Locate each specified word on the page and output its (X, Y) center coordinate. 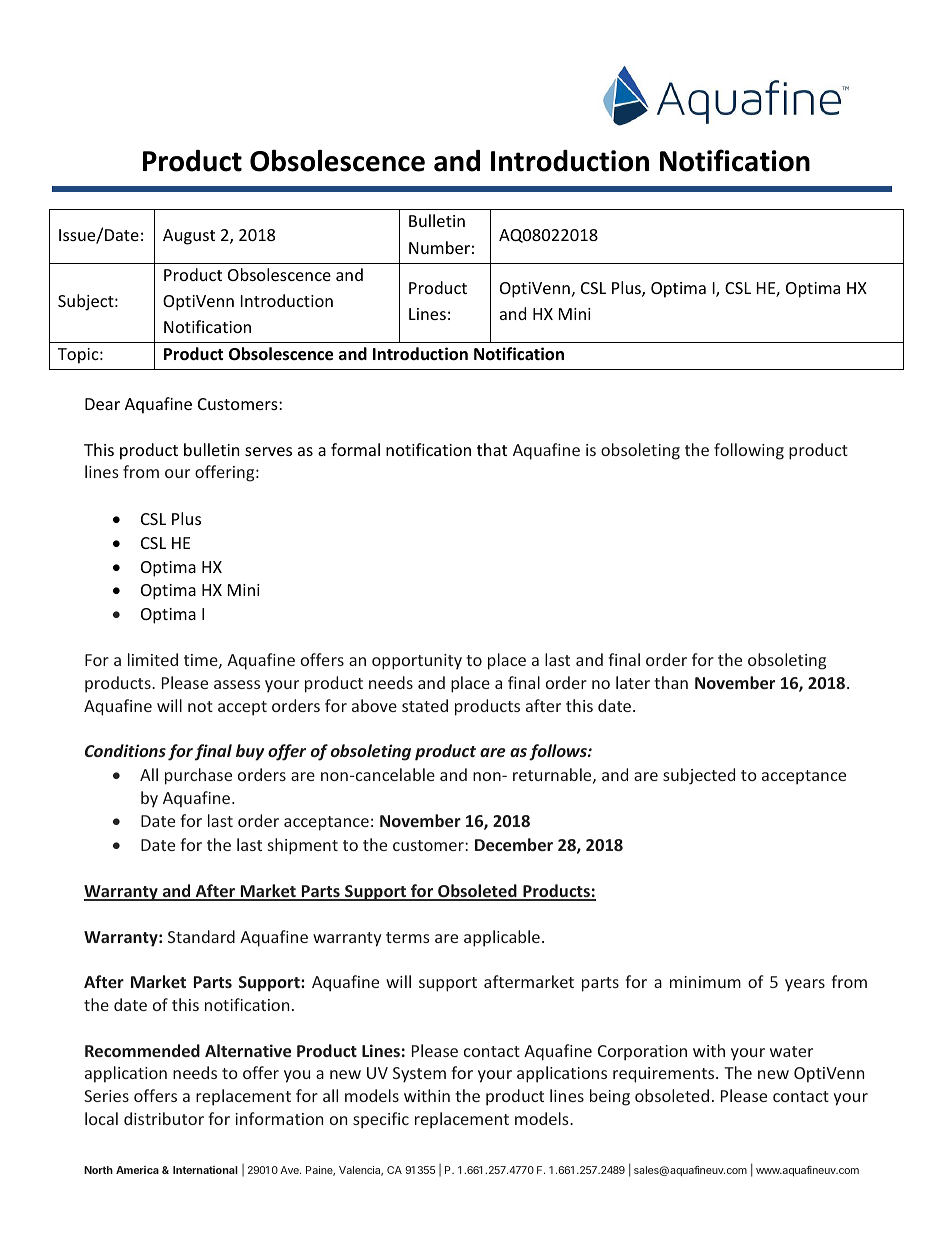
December (514, 844)
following (749, 451)
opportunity (417, 662)
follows (559, 752)
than (671, 682)
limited (153, 659)
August (189, 237)
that (492, 449)
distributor (164, 1118)
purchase (198, 776)
